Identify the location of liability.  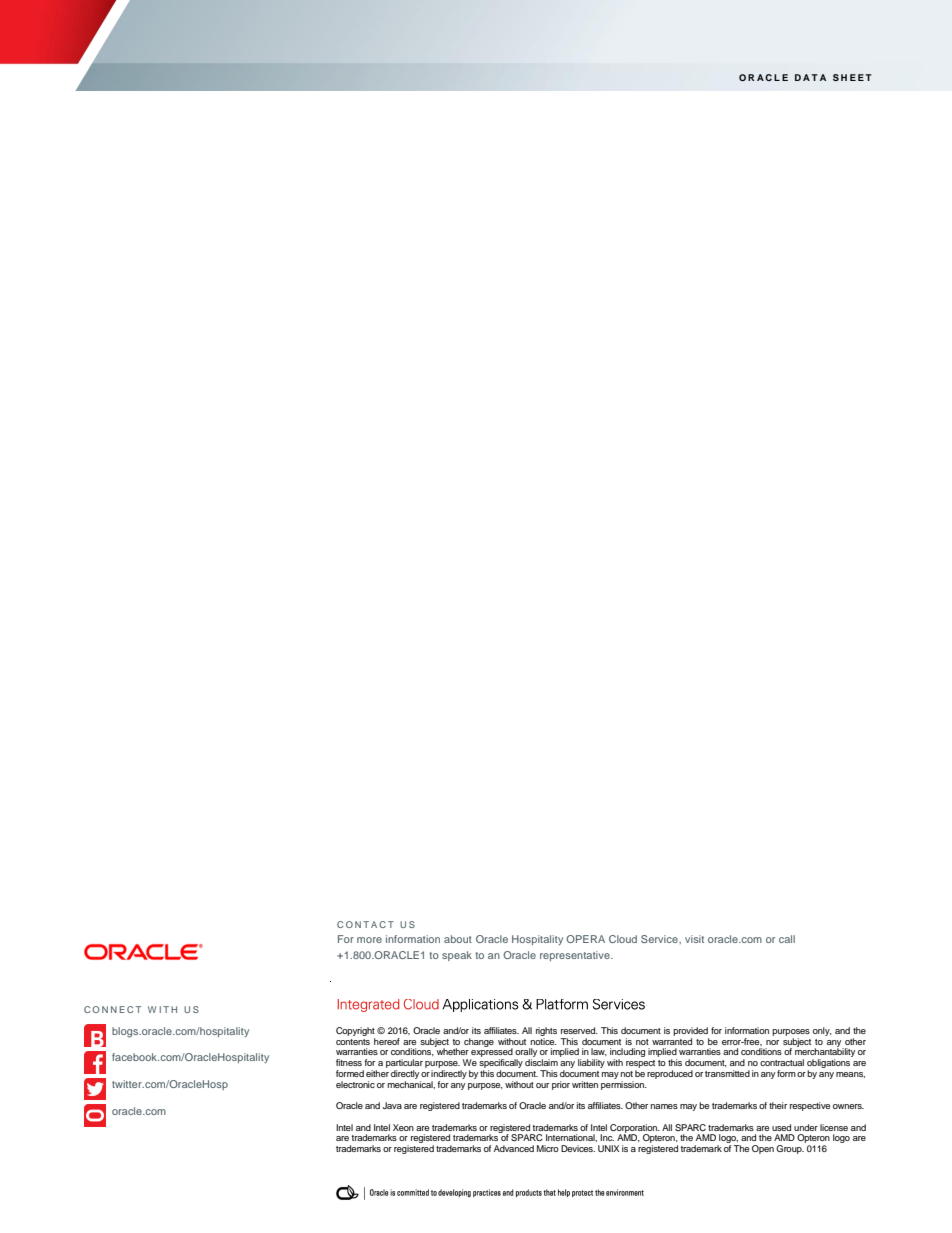
(591, 1063).
